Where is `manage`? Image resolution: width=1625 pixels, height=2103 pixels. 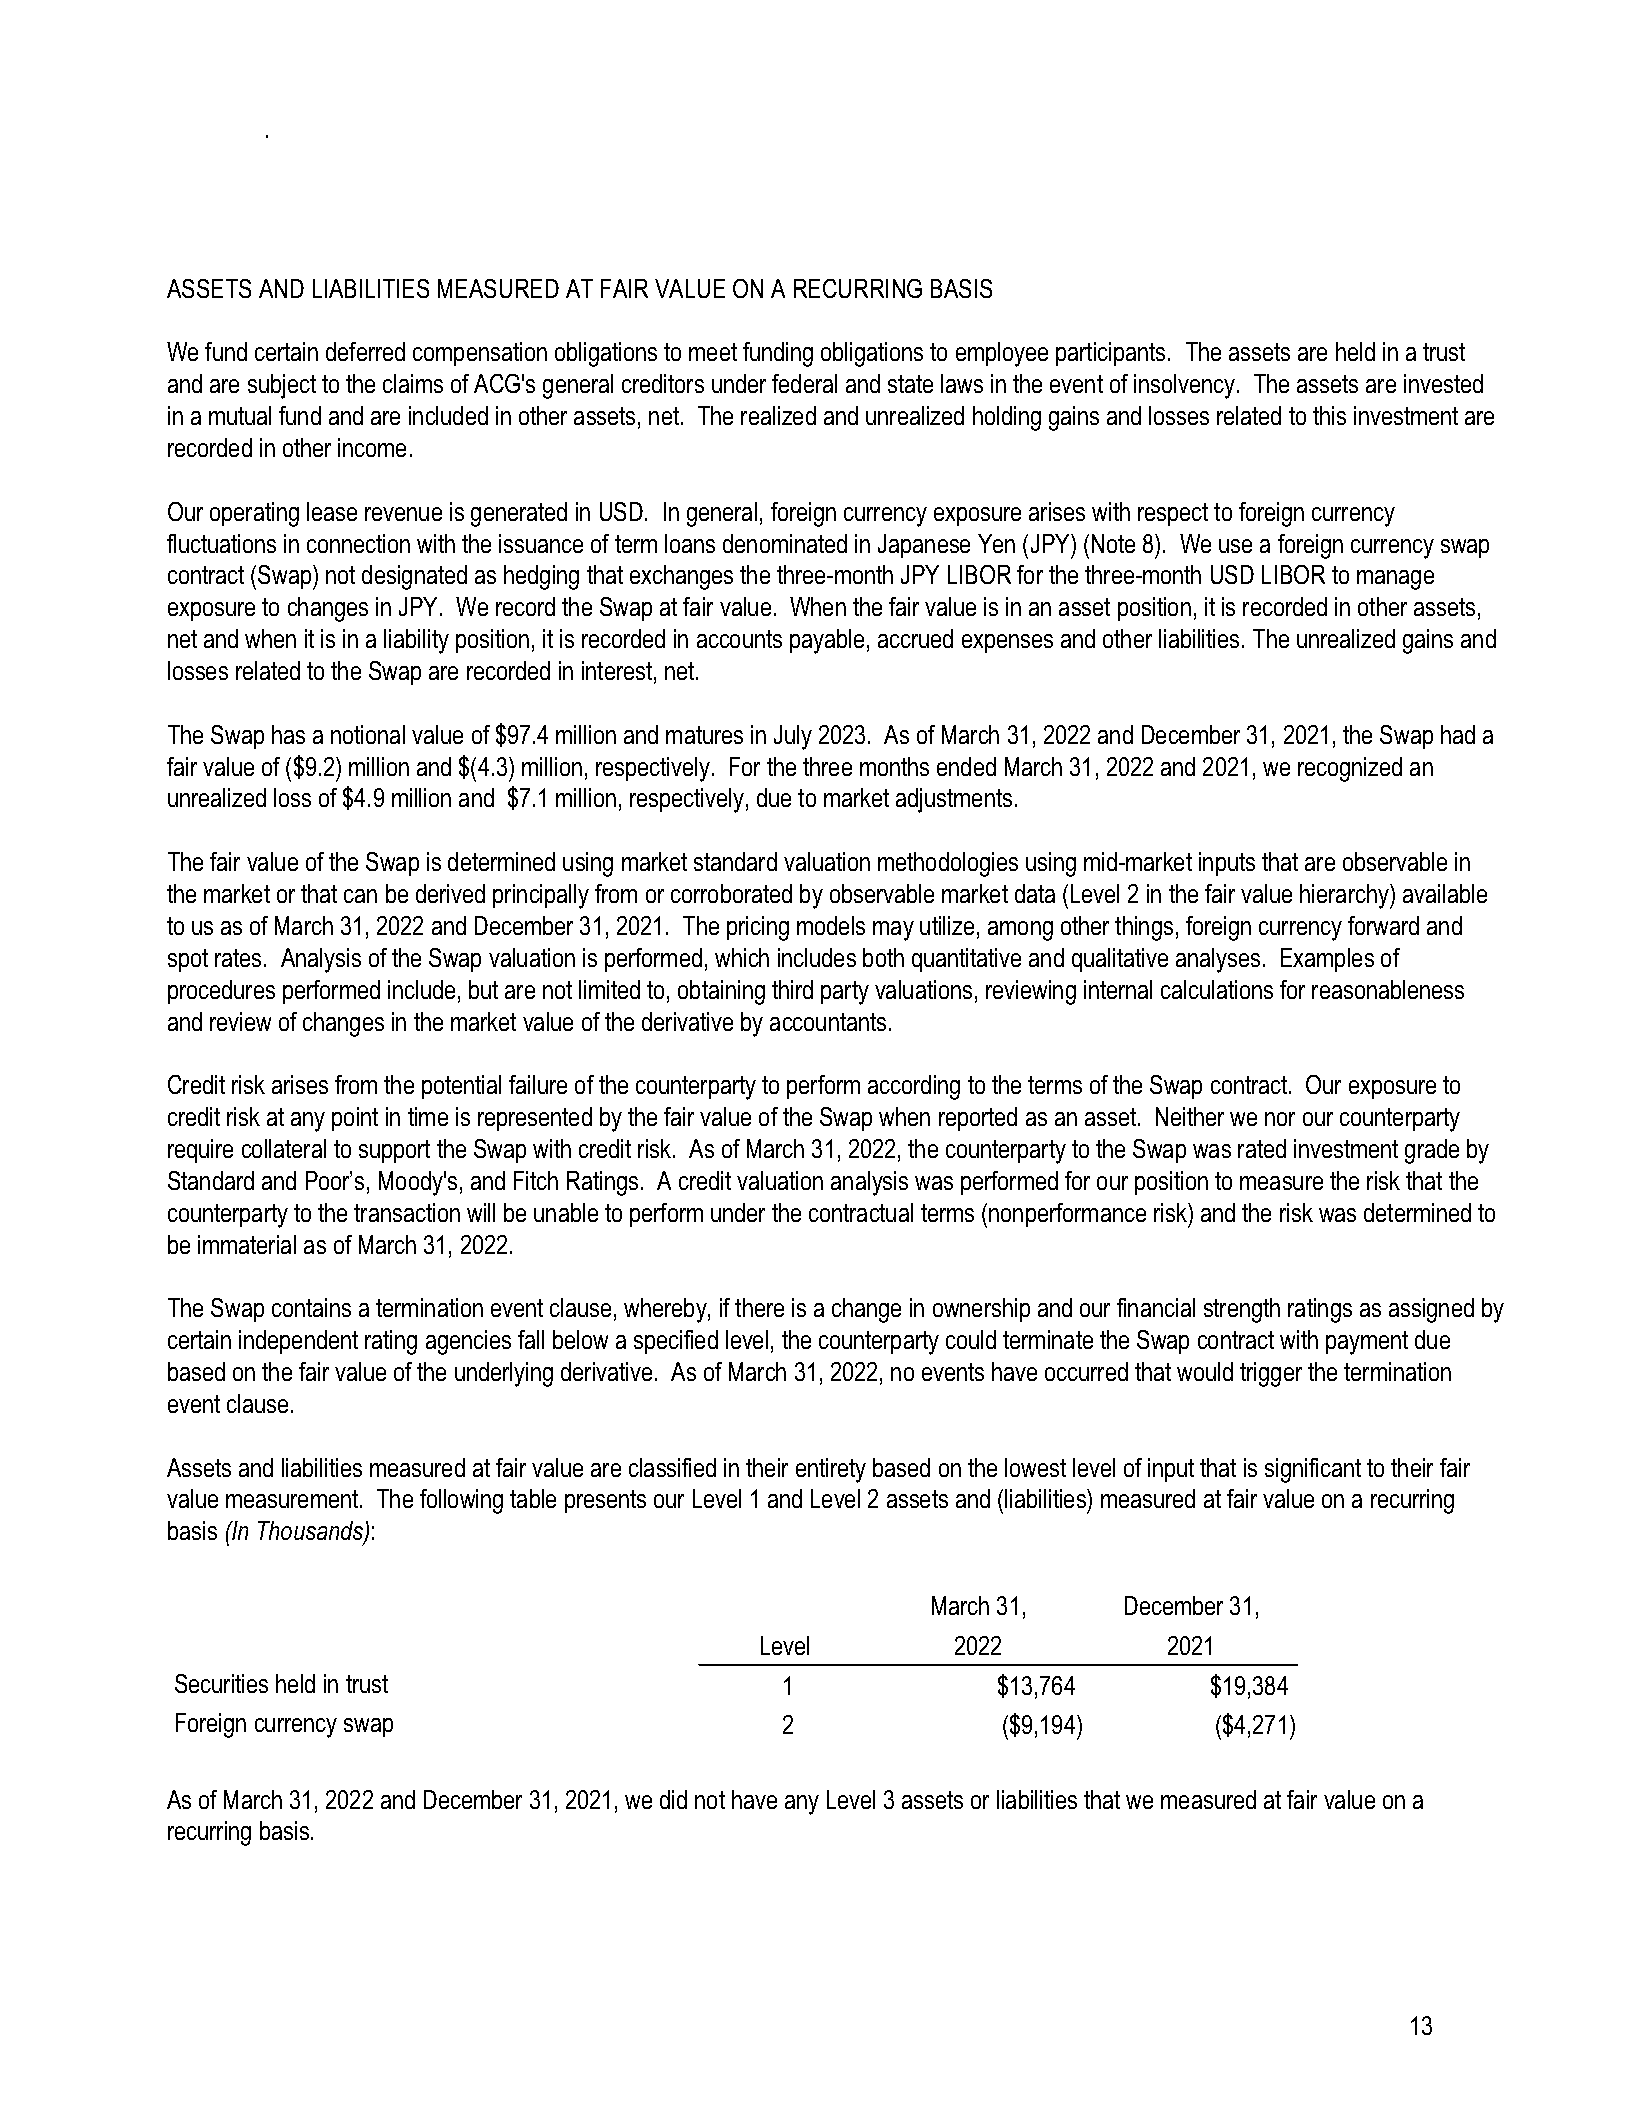 manage is located at coordinates (1395, 580).
